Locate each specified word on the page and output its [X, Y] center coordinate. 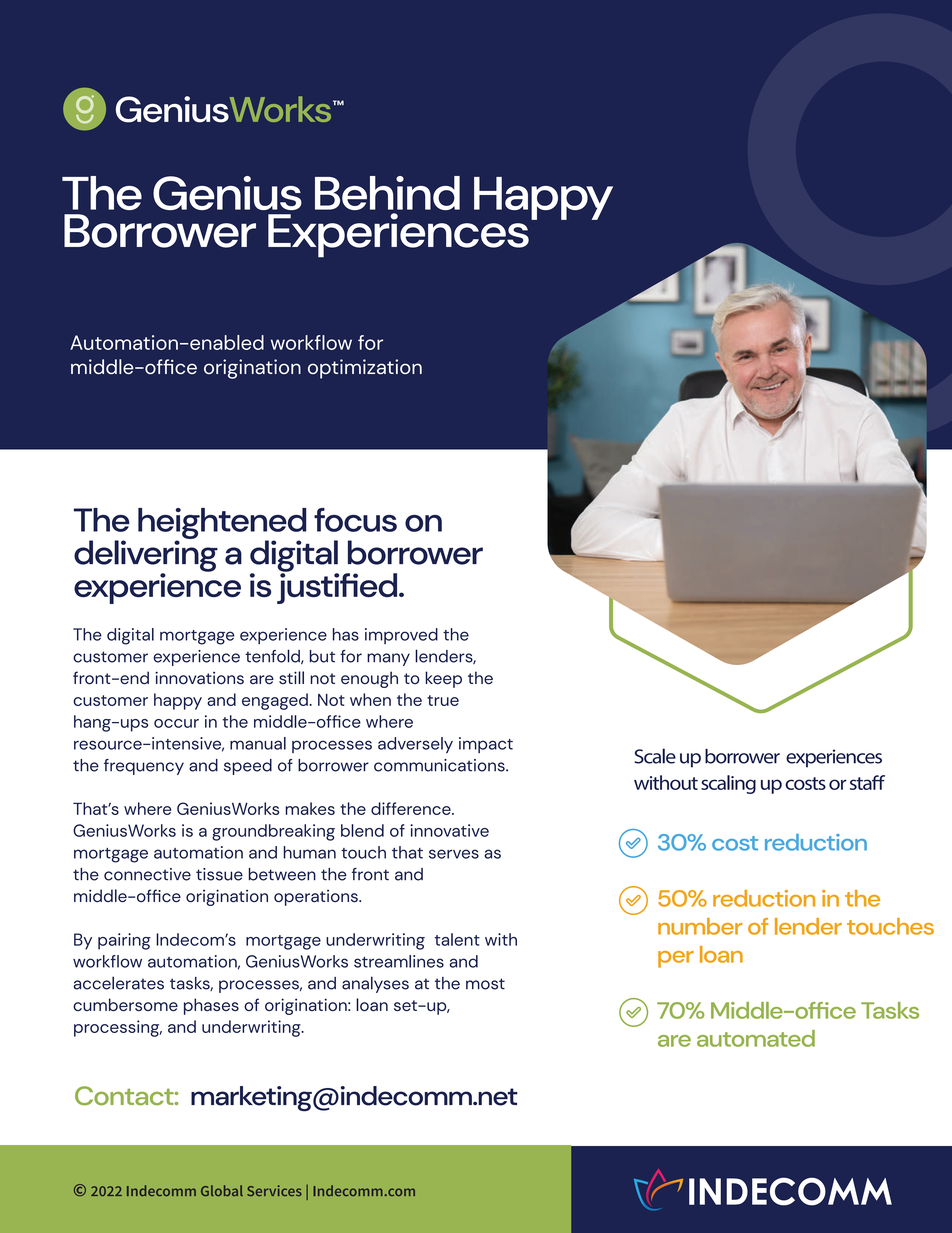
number [700, 926]
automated [756, 1038]
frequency [144, 767]
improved [401, 636]
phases [211, 1006]
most [485, 984]
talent [457, 939]
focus [355, 520]
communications [440, 765]
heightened [222, 524]
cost [735, 843]
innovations [199, 678]
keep [443, 679]
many [388, 659]
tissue [219, 874]
